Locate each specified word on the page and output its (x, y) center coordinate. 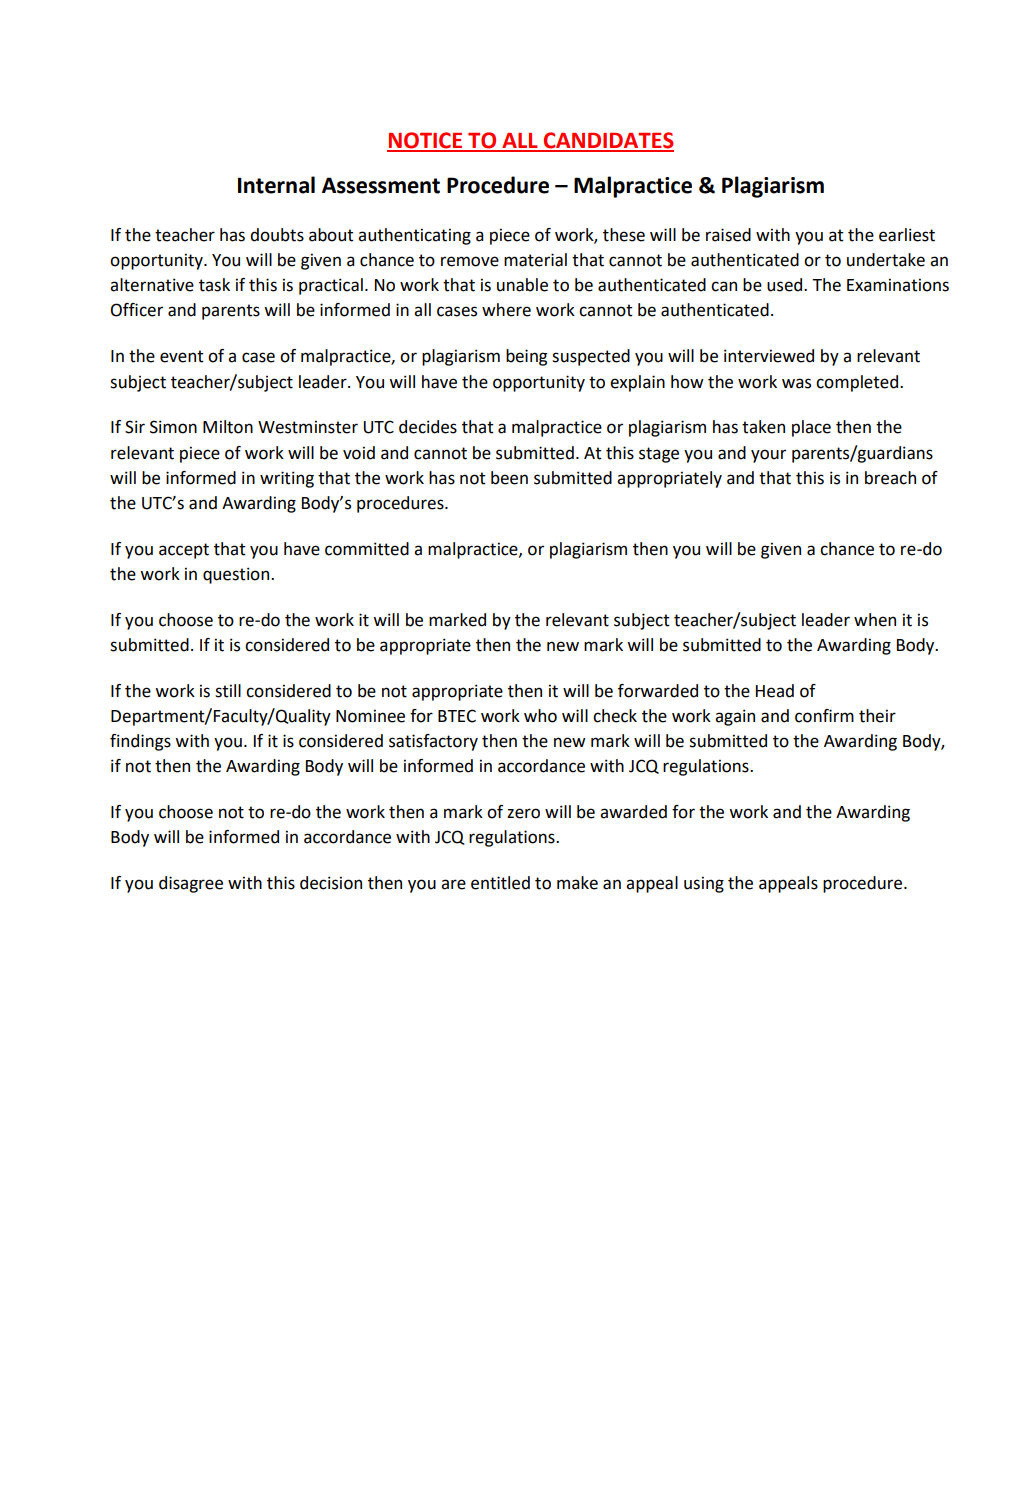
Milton (228, 427)
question (237, 575)
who (540, 716)
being (526, 357)
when (875, 620)
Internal (276, 185)
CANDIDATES (608, 141)
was (796, 383)
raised (728, 235)
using (704, 884)
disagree (191, 884)
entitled (500, 883)
